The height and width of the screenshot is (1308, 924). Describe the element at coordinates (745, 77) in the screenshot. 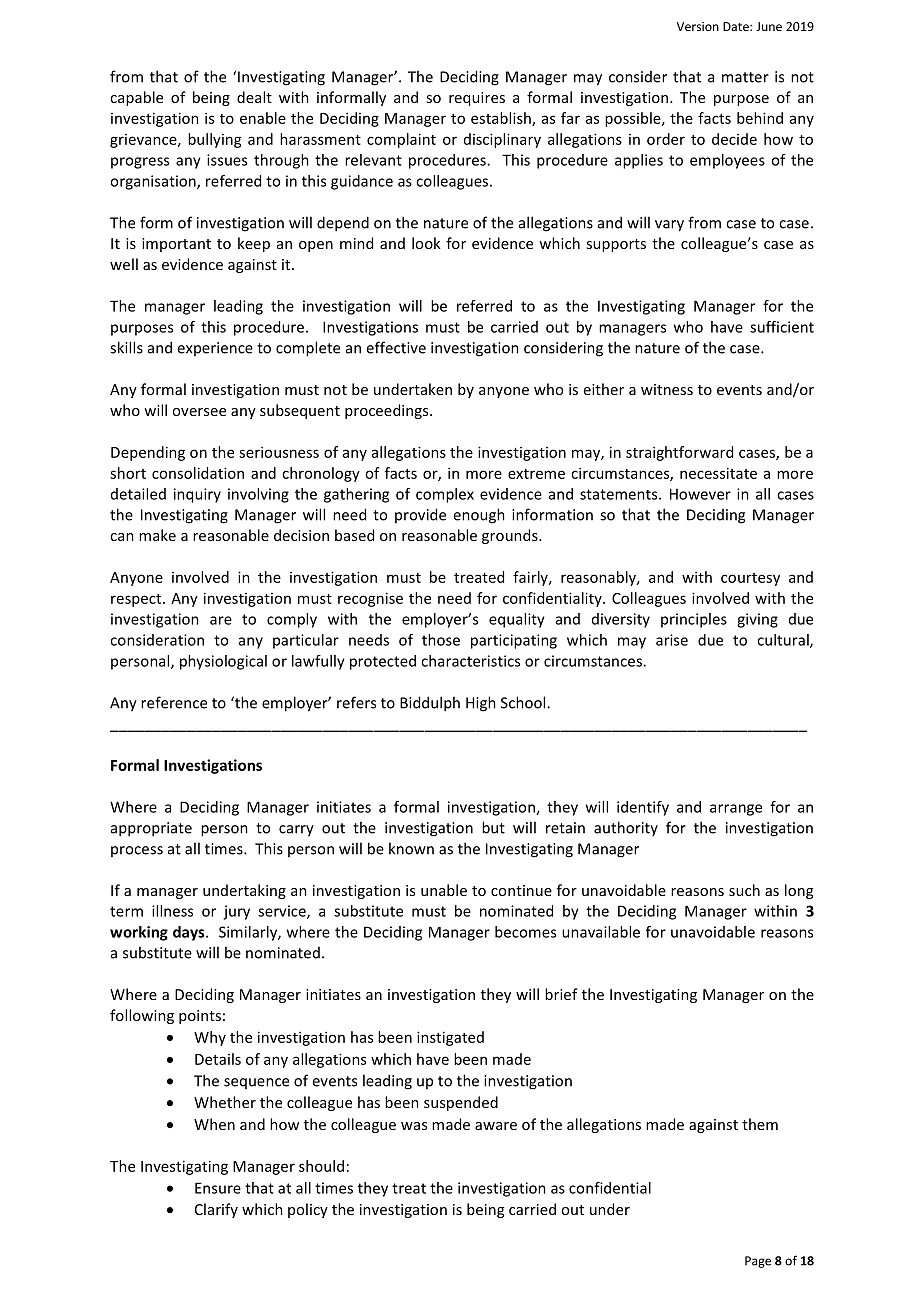

I see `matter` at that location.
